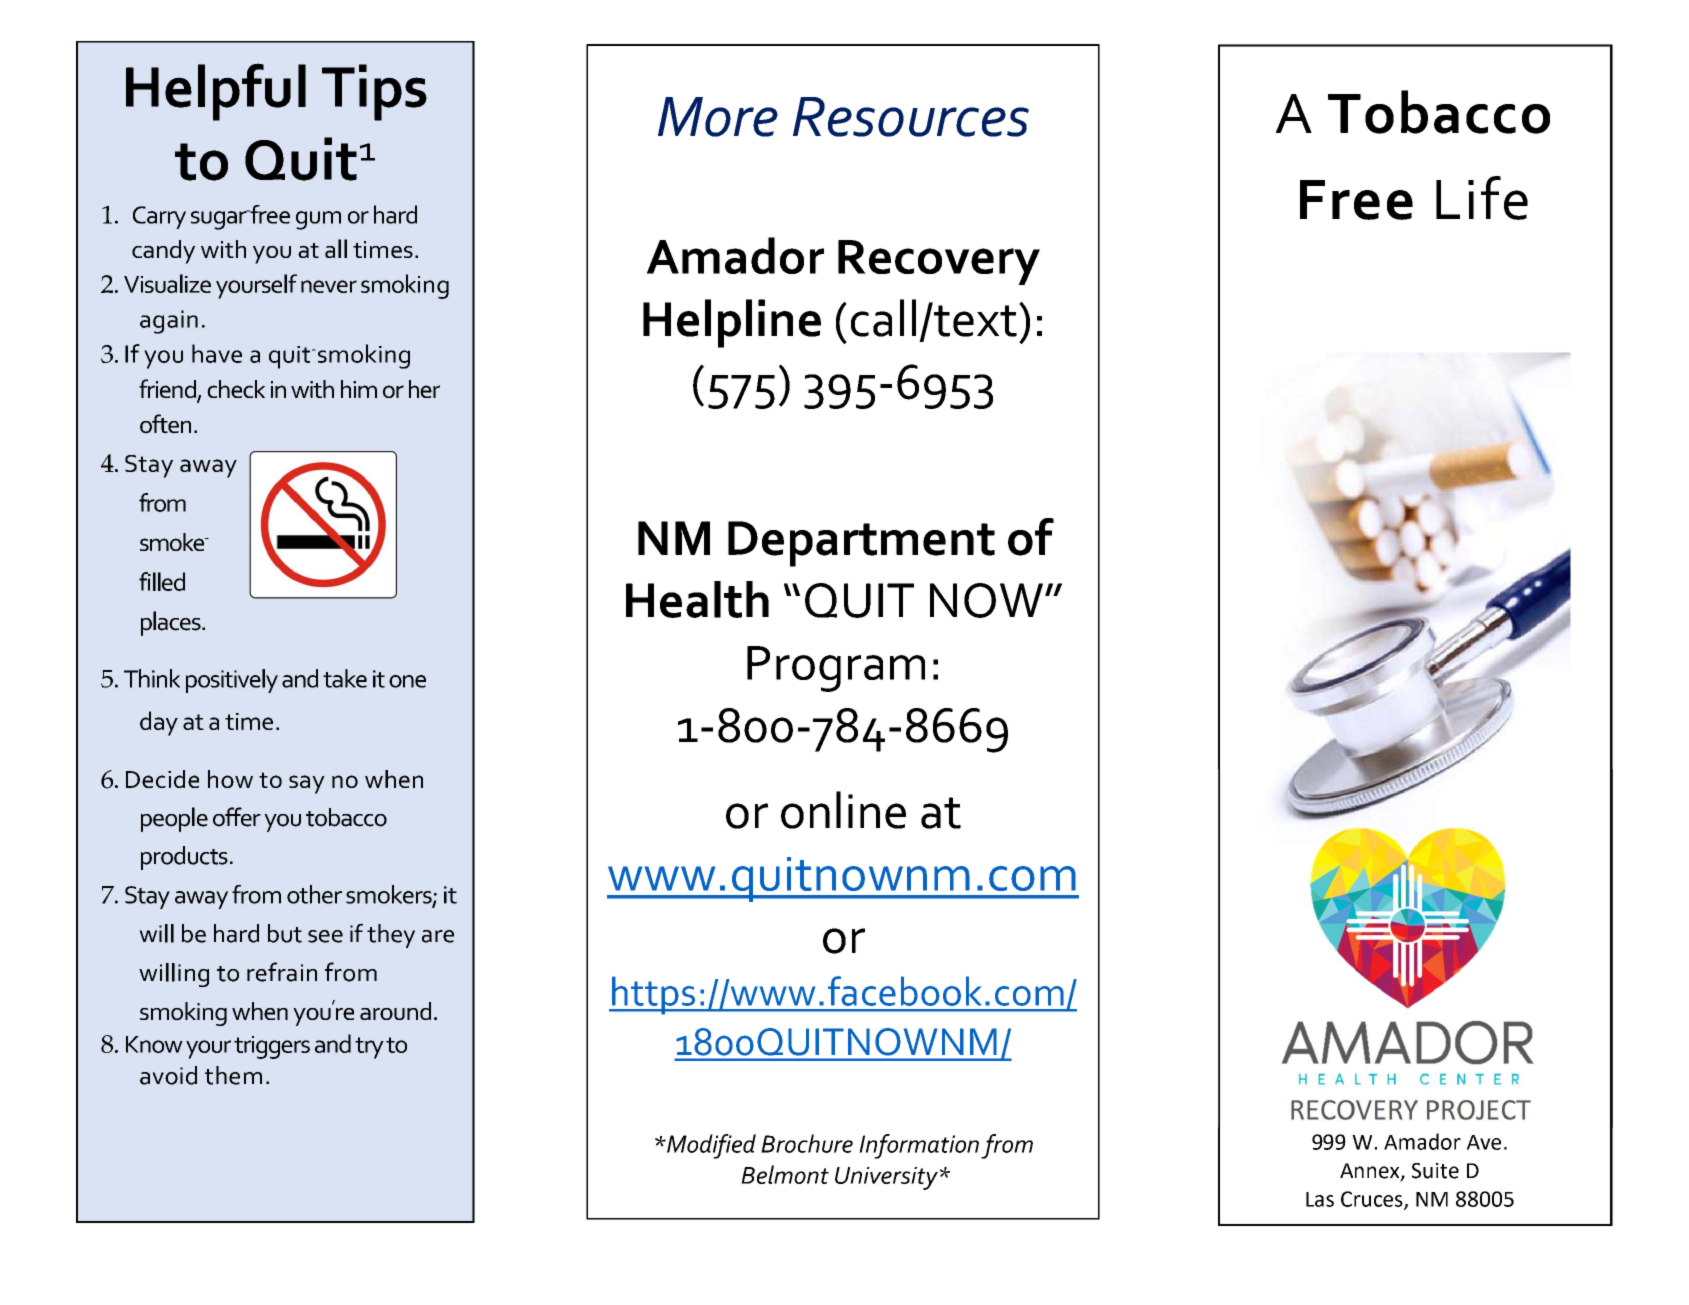 The width and height of the screenshot is (1689, 1305). What do you see at coordinates (861, 544) in the screenshot?
I see `Department` at bounding box center [861, 544].
